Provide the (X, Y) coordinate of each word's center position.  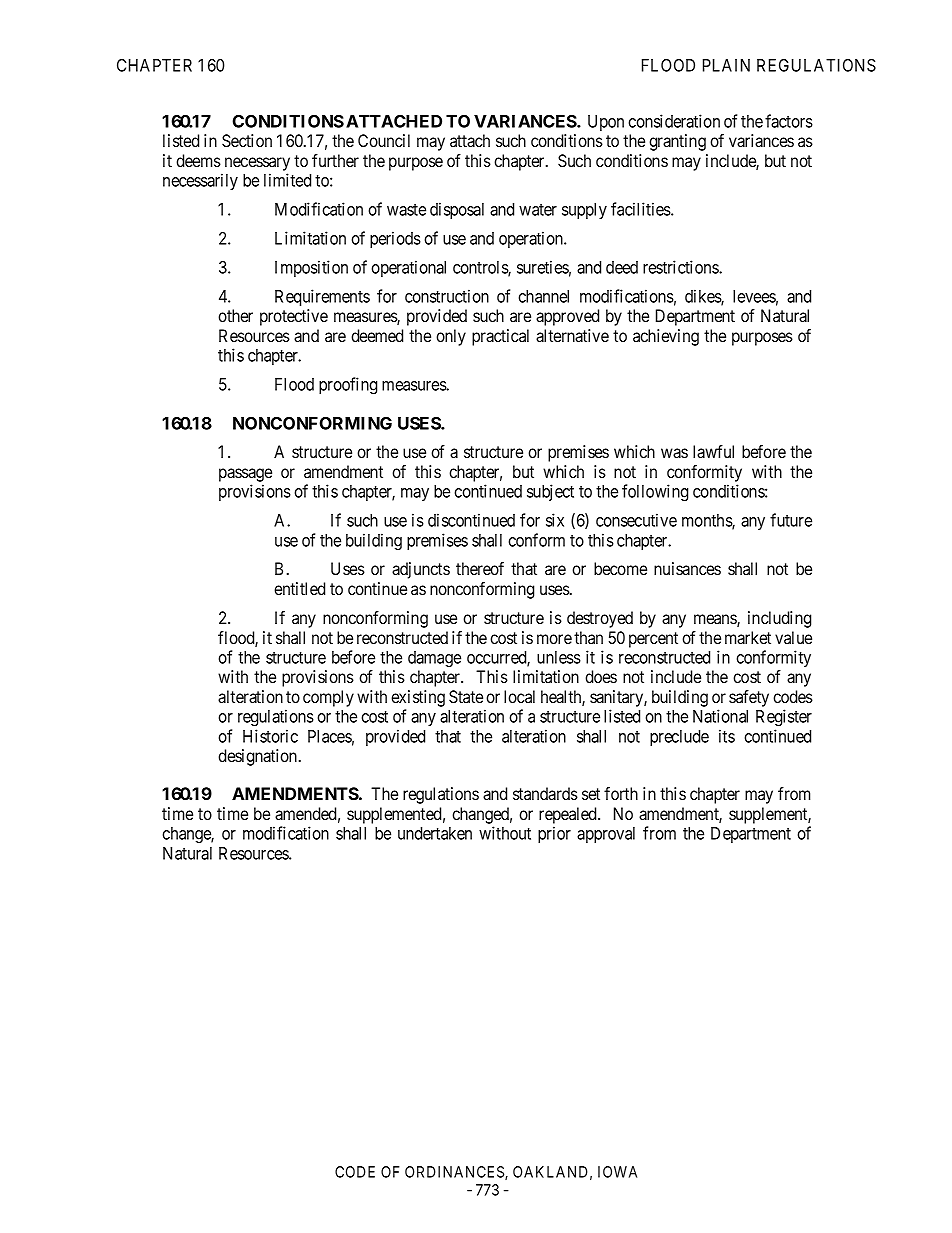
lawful (713, 451)
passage (245, 475)
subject (550, 492)
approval (606, 835)
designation (259, 757)
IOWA (617, 1172)
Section (247, 141)
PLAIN (726, 65)
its (727, 736)
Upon (606, 123)
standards (545, 793)
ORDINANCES (455, 1173)
